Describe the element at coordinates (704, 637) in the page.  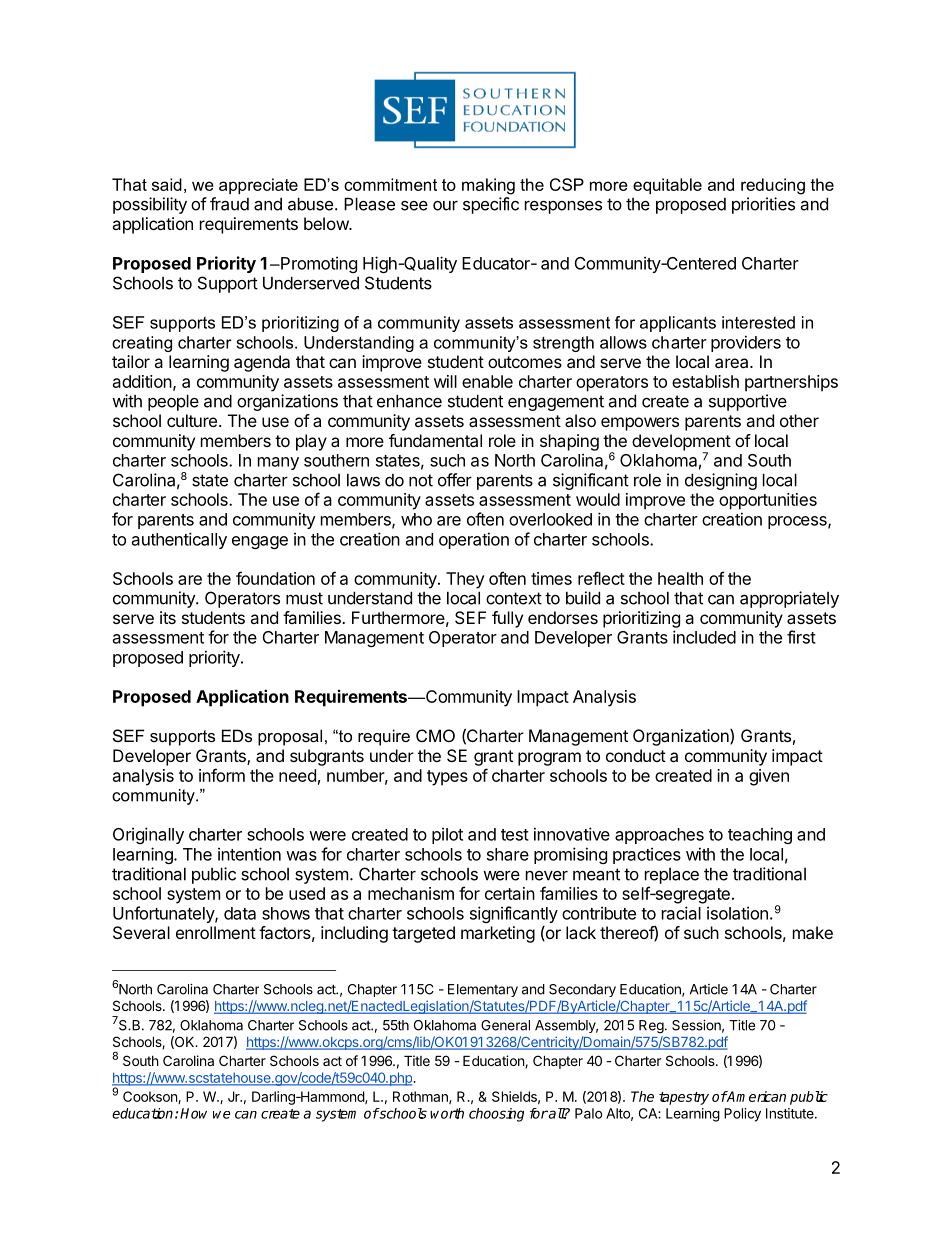
I see `included` at that location.
